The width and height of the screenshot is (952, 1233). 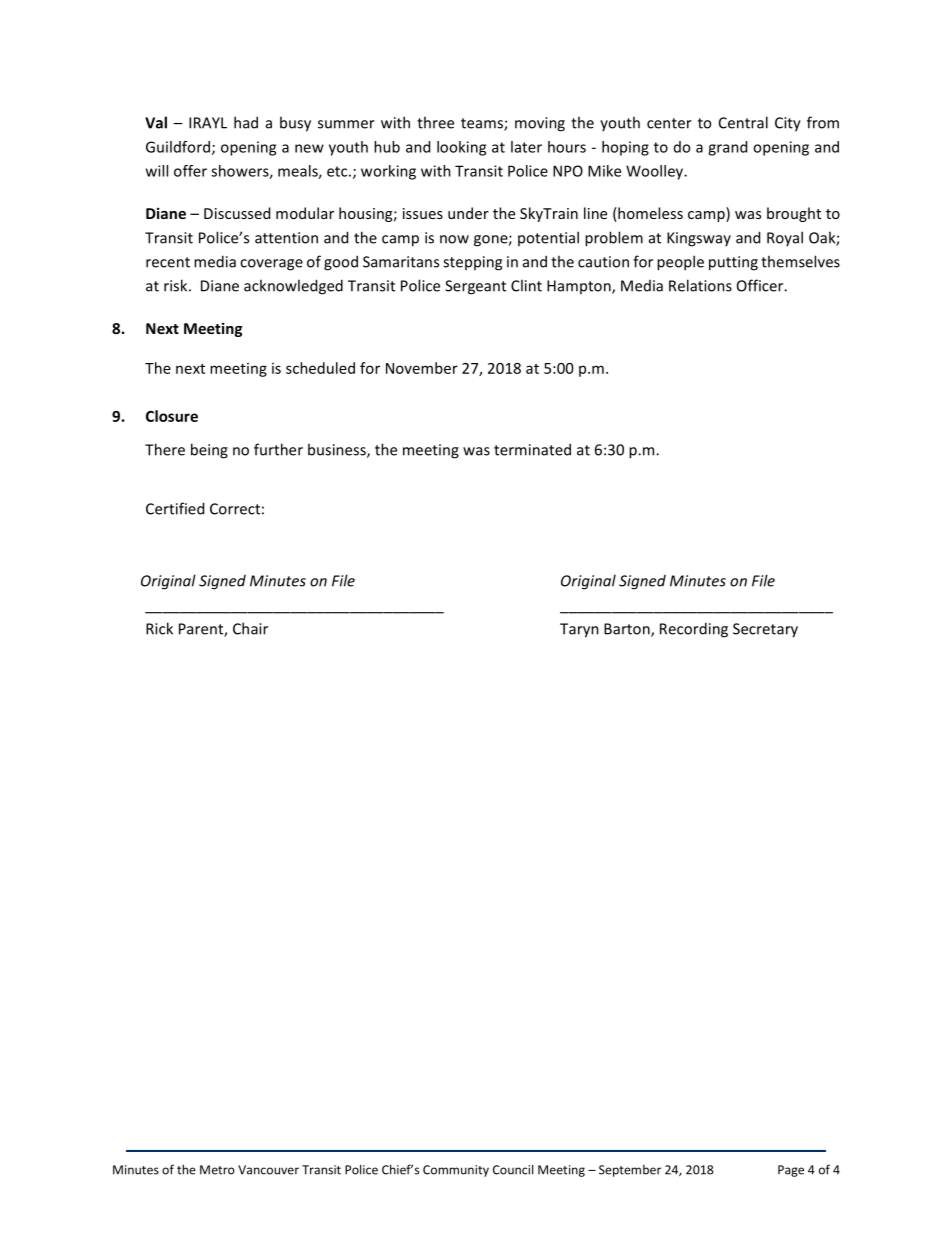 I want to click on Metro, so click(x=217, y=1170).
